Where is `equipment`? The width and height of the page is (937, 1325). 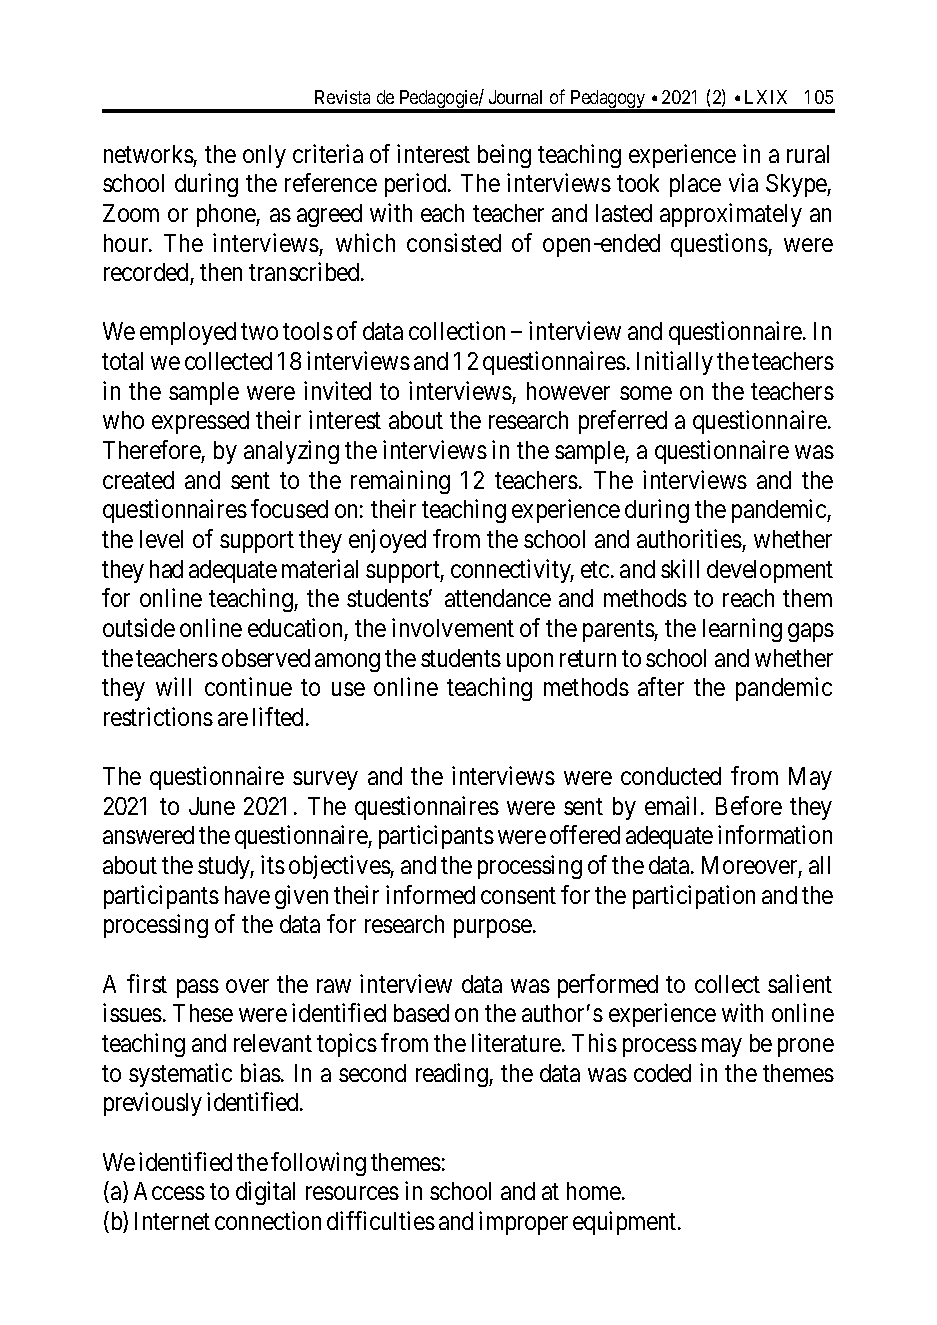 equipment is located at coordinates (626, 1223).
